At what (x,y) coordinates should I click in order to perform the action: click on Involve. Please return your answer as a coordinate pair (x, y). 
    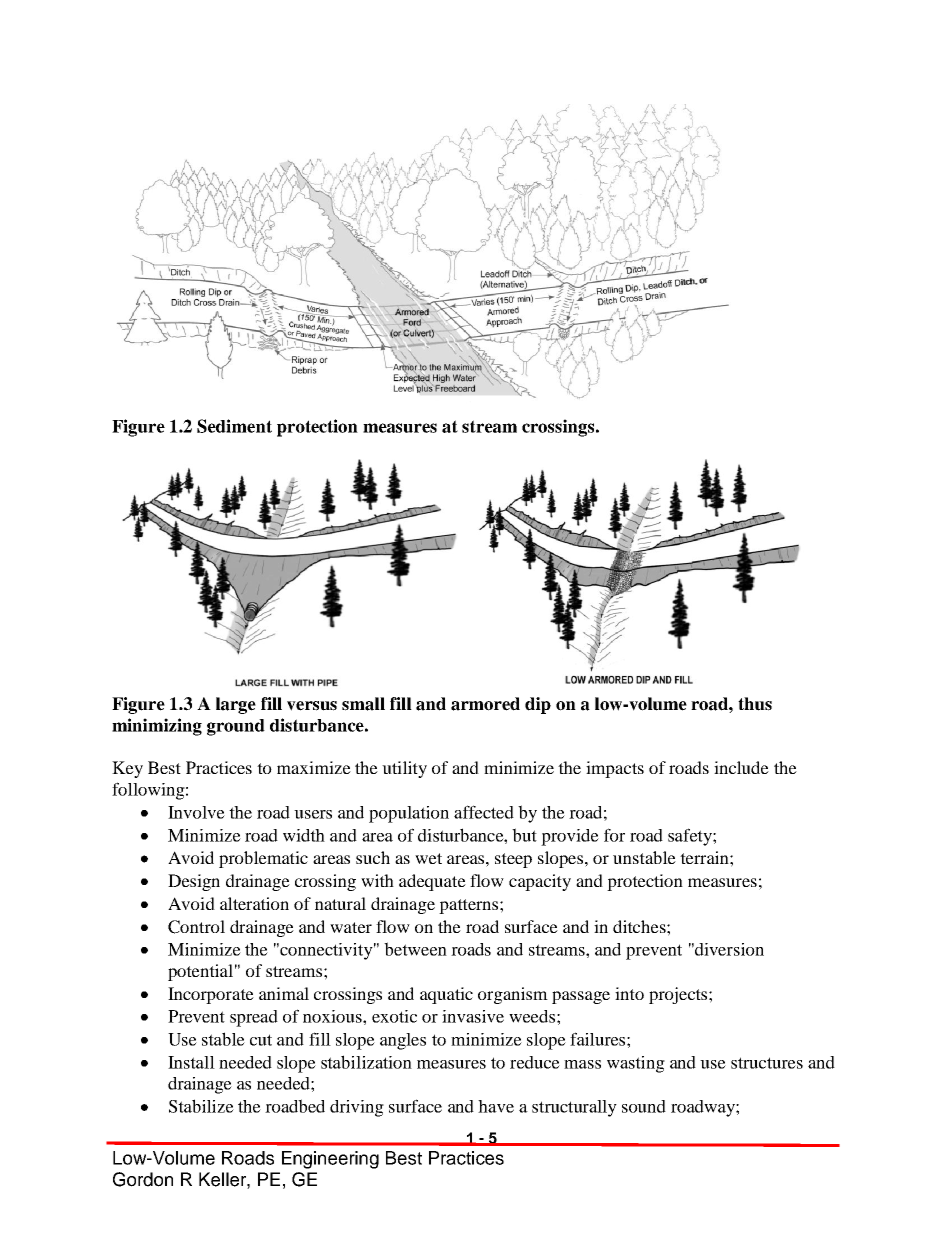
    Looking at the image, I should click on (196, 812).
